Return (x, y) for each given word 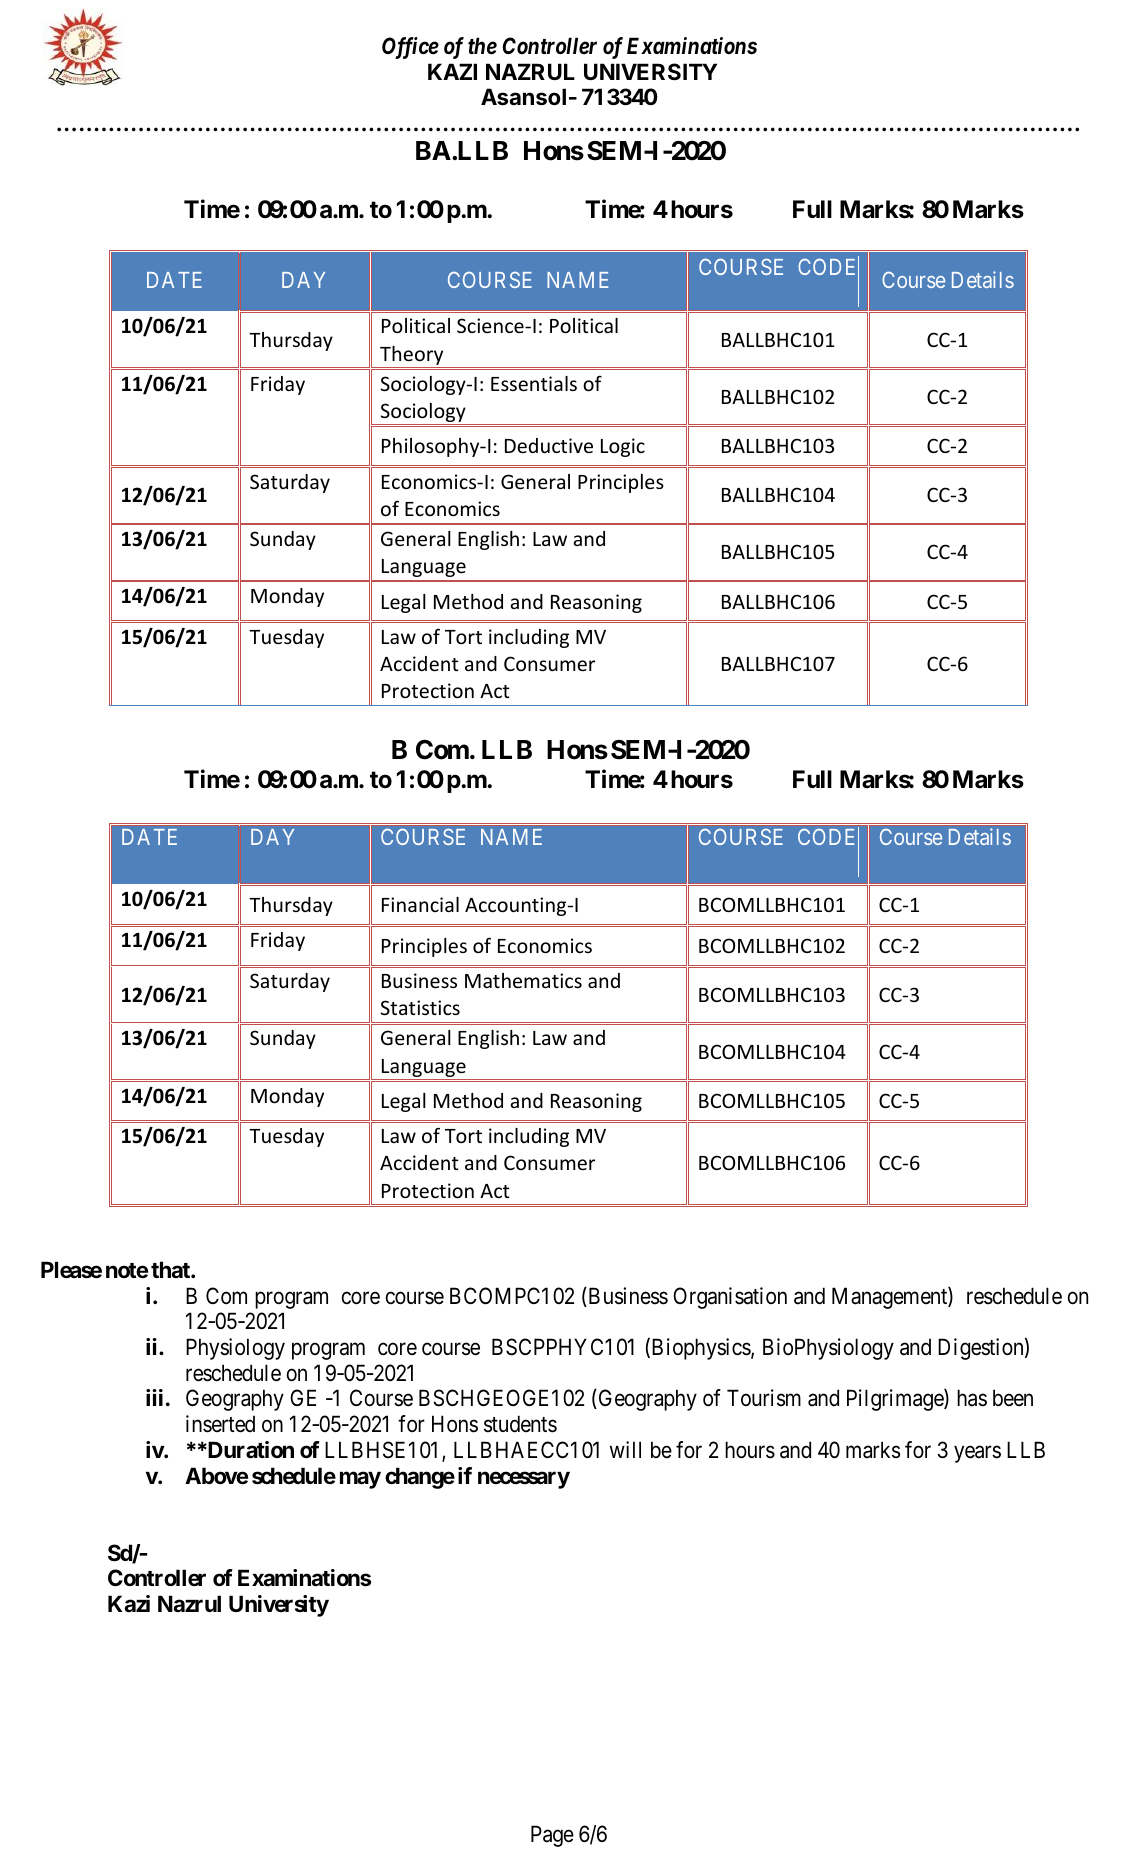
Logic (623, 447)
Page (552, 1836)
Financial (420, 904)
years (977, 1454)
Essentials (534, 383)
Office (410, 48)
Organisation (730, 1298)
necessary (524, 1480)
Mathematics (523, 980)
